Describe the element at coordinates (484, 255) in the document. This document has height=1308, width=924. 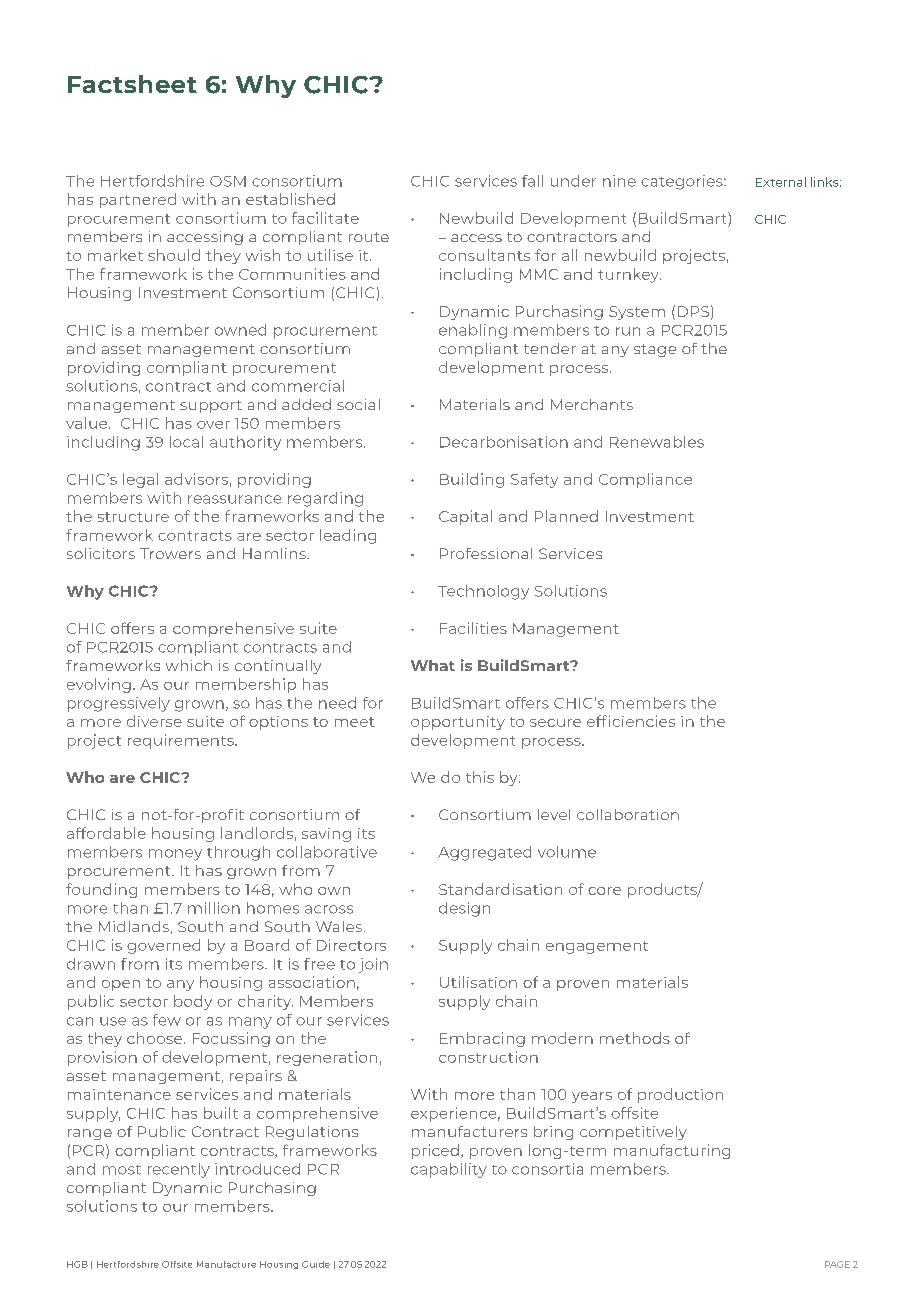
I see `consultants` at that location.
